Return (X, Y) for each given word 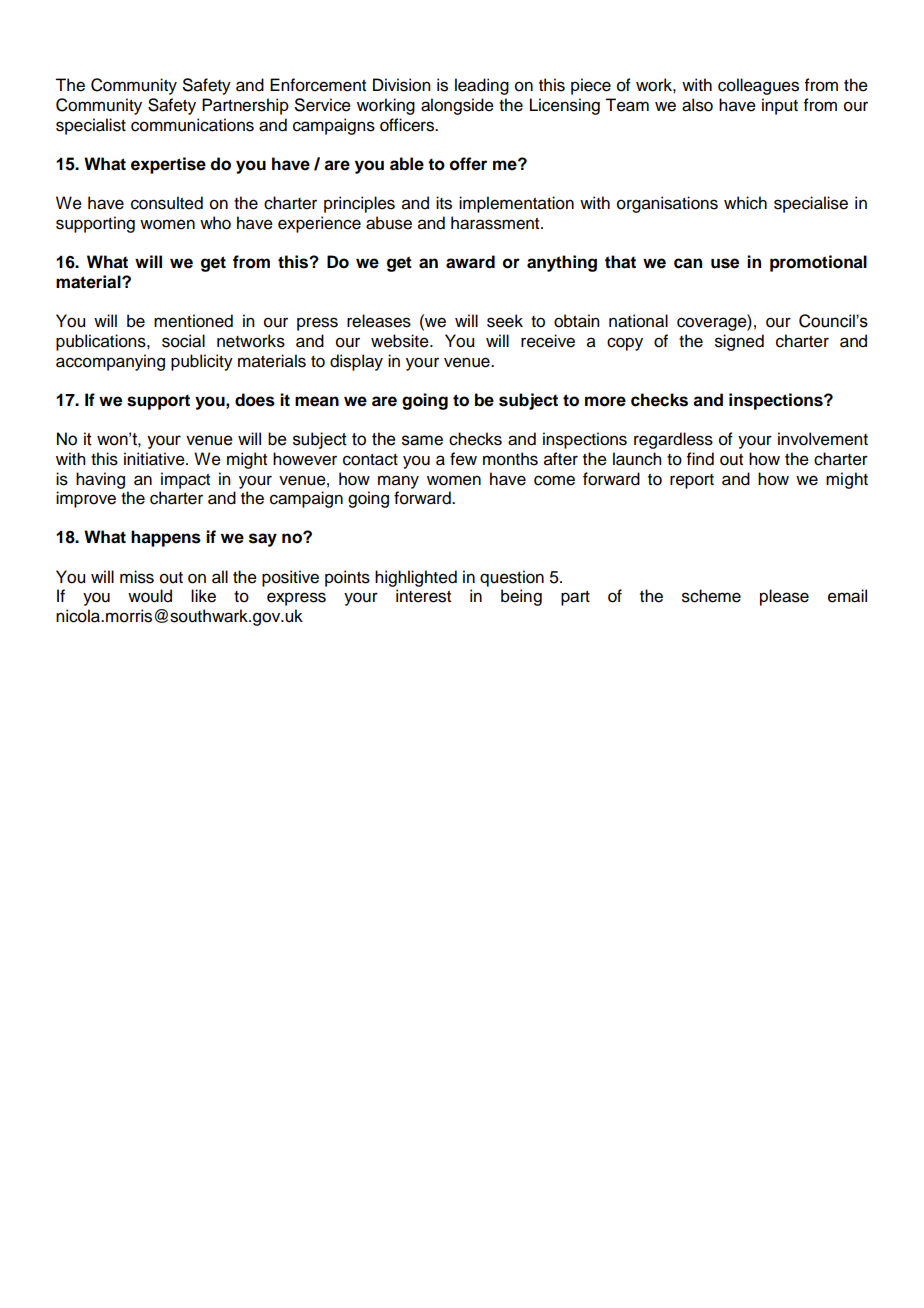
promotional (818, 263)
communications (192, 125)
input (780, 106)
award (470, 262)
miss (137, 577)
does (255, 400)
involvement (823, 439)
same (422, 440)
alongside (457, 106)
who (215, 223)
